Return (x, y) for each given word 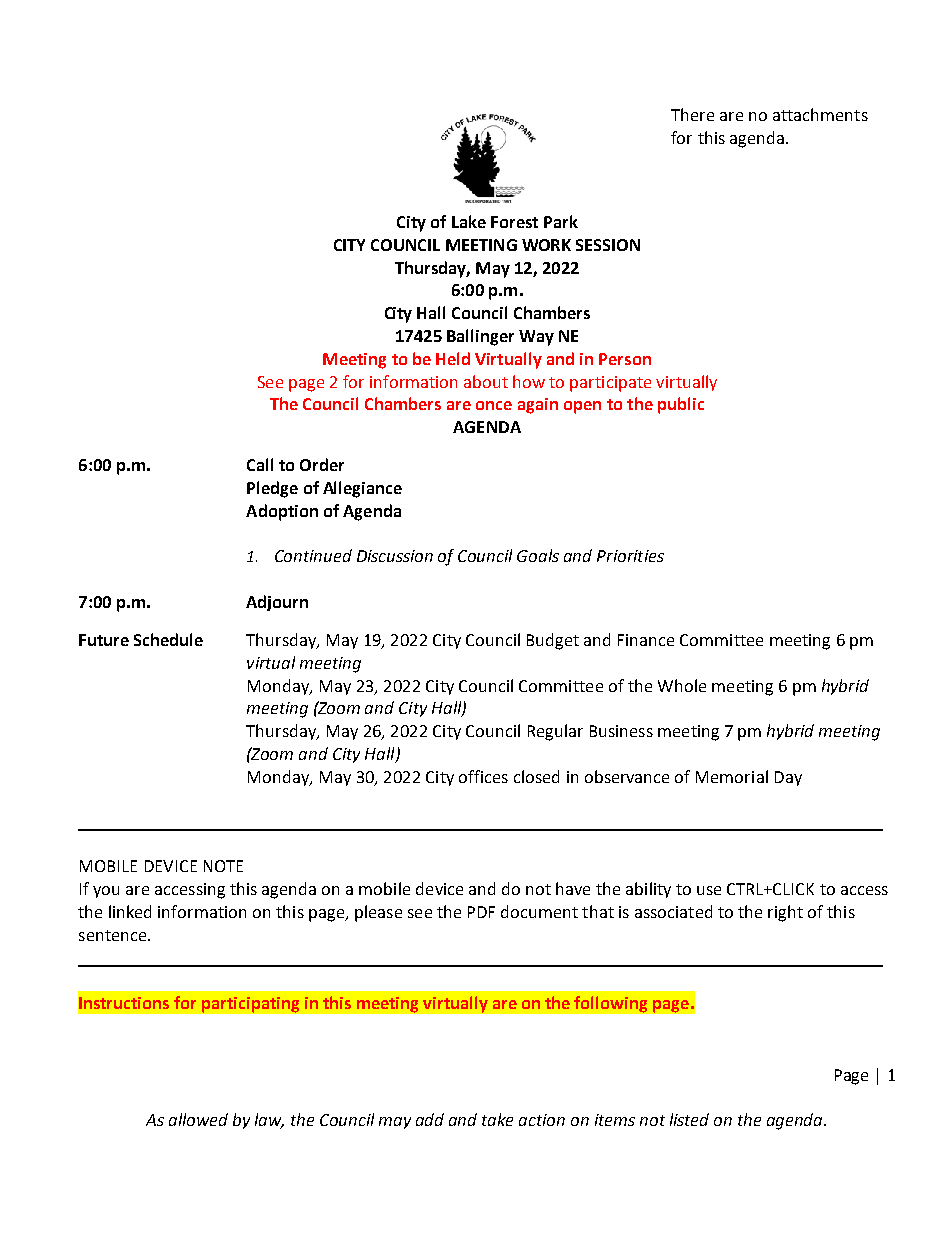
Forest (514, 222)
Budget (553, 641)
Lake (469, 221)
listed (689, 1119)
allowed (198, 1119)
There (692, 114)
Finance (646, 640)
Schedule (168, 639)
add (430, 1119)
